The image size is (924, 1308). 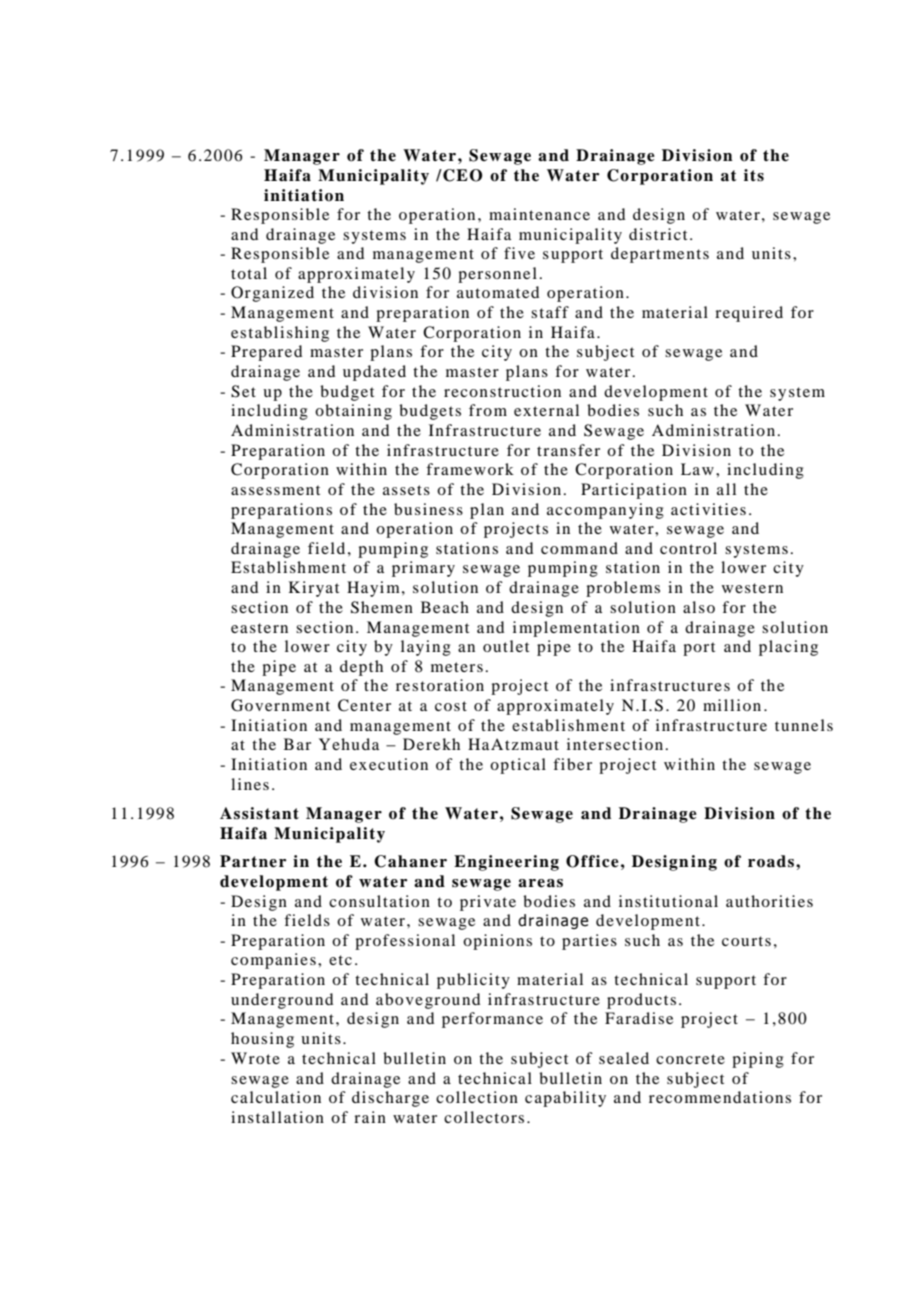 I want to click on Law, so click(x=697, y=469).
